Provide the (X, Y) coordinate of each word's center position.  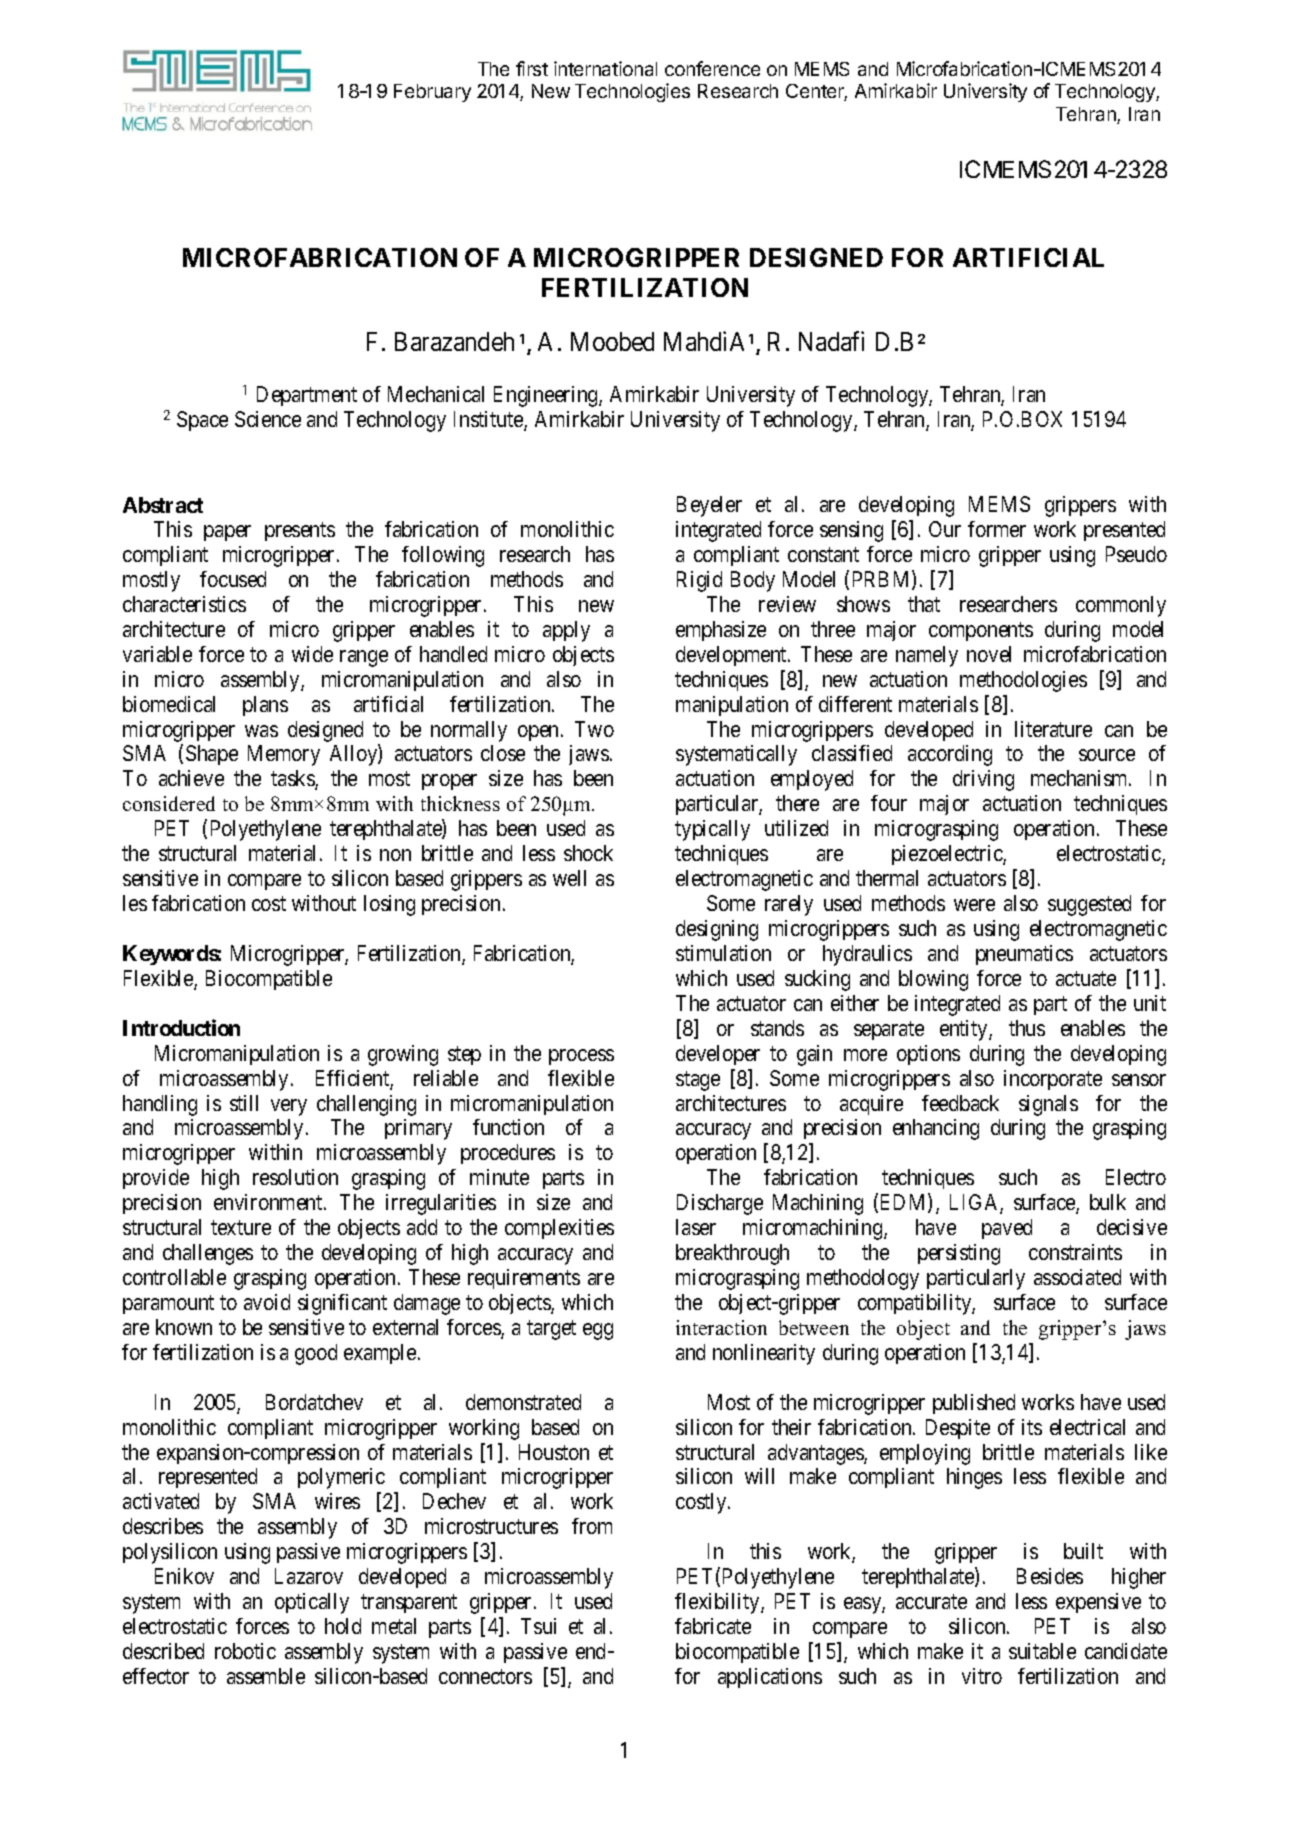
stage (698, 1081)
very (289, 1107)
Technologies (632, 92)
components (981, 631)
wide (312, 654)
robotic (245, 1651)
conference (712, 68)
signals (1048, 1105)
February (432, 93)
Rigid (699, 581)
